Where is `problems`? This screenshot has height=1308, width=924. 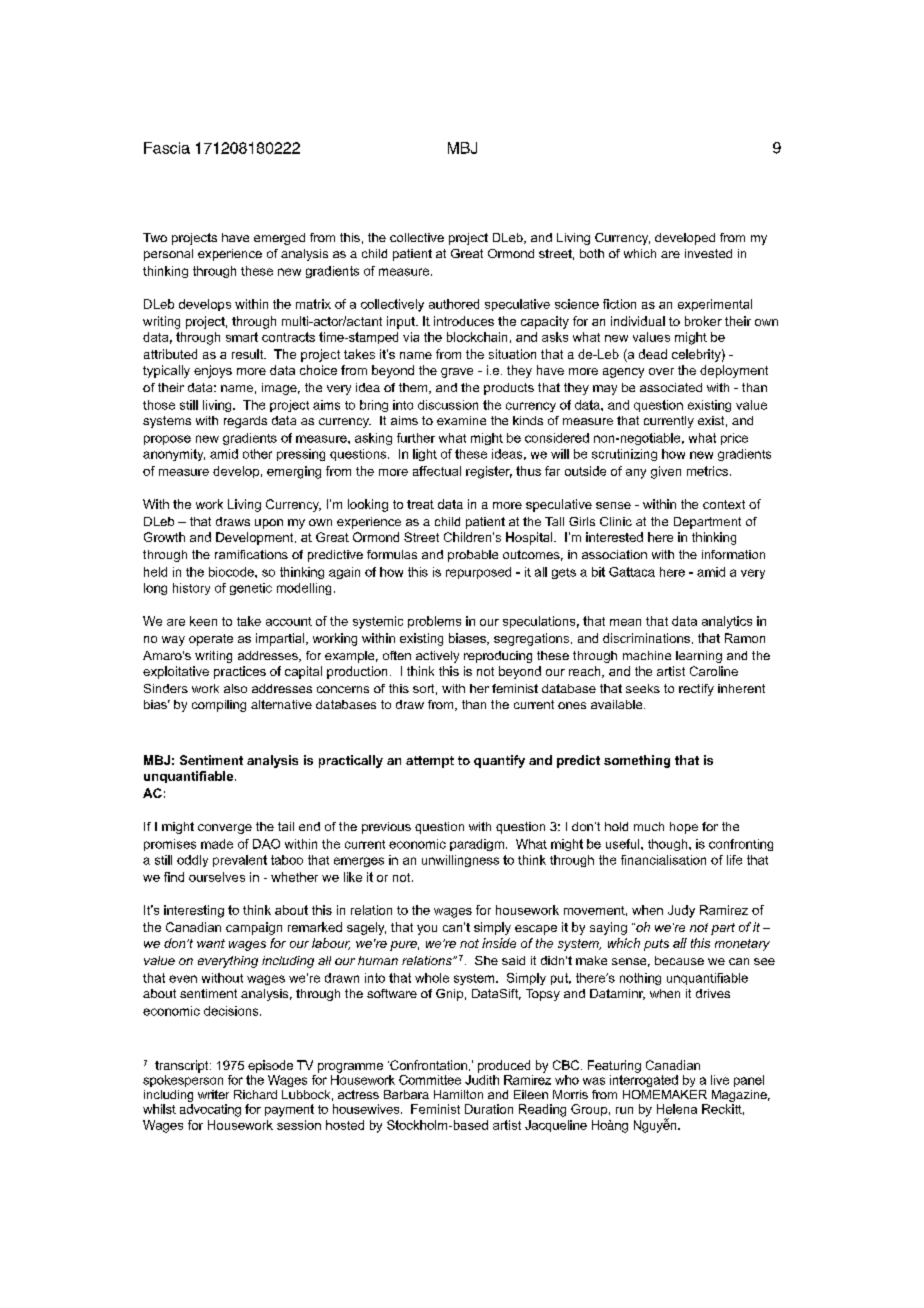 problems is located at coordinates (434, 622).
